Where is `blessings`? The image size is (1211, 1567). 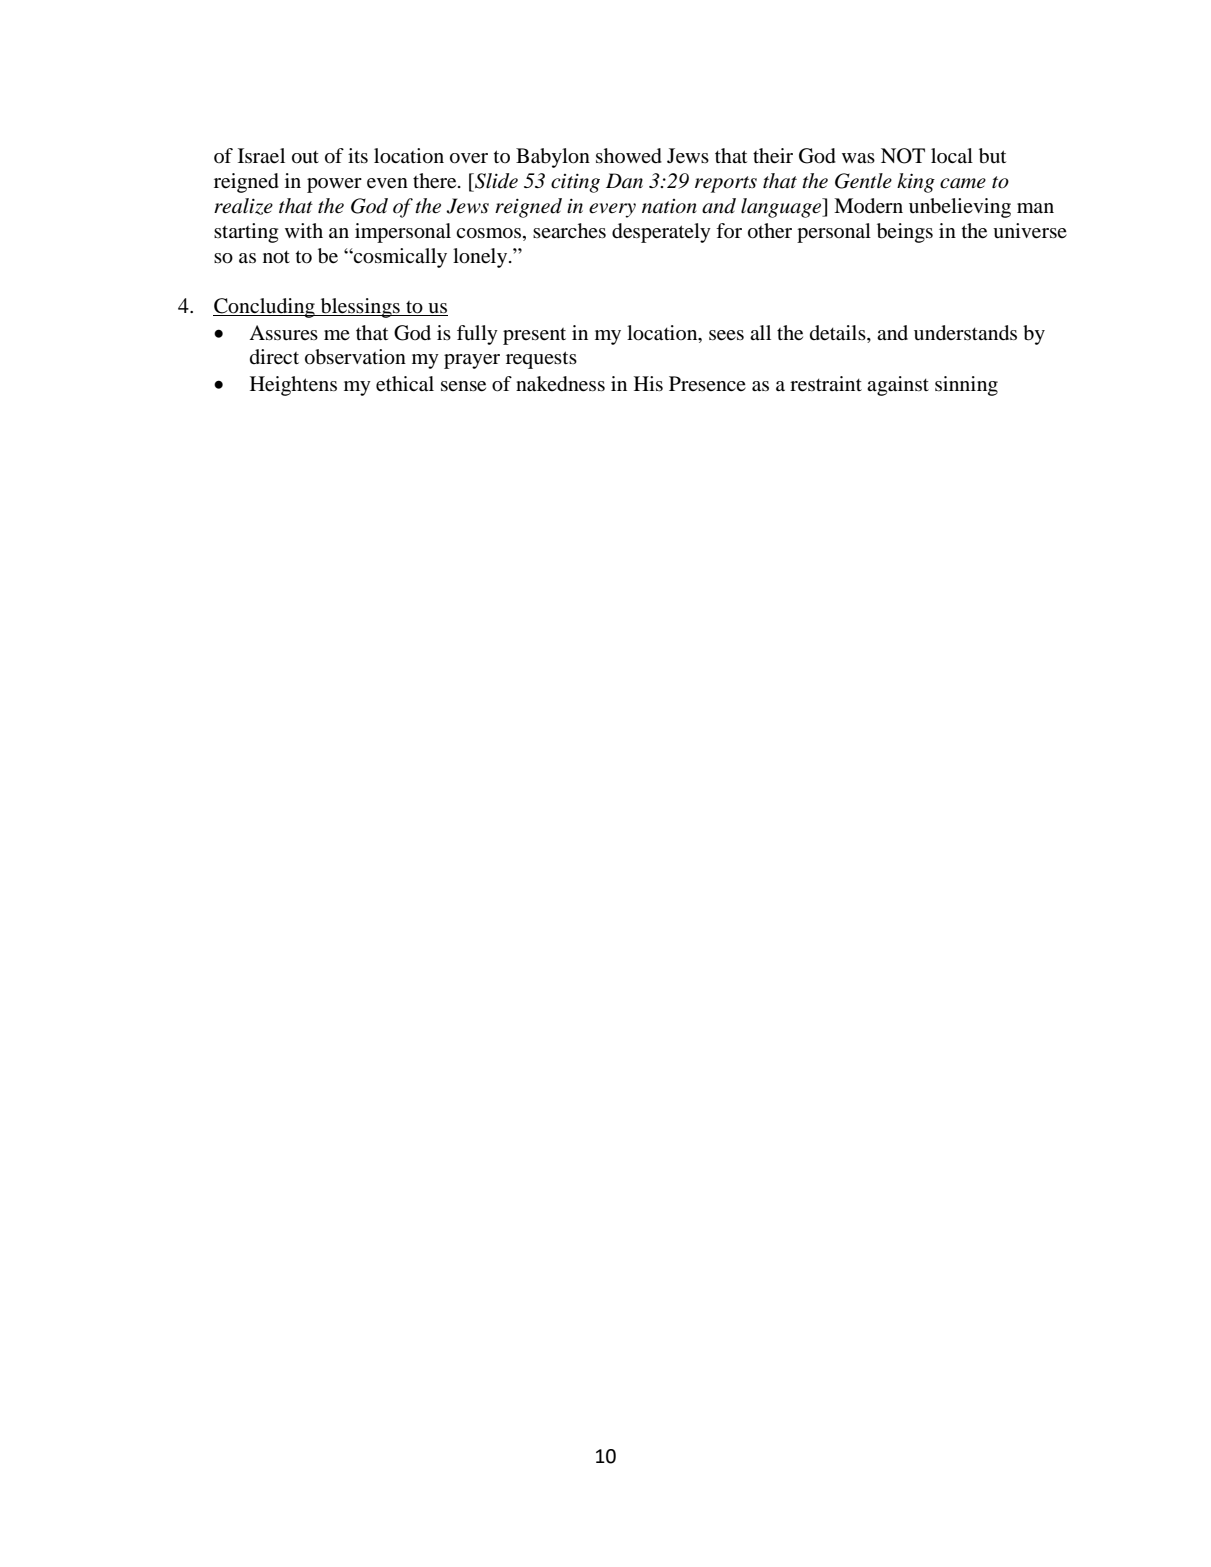
blessings is located at coordinates (360, 308).
